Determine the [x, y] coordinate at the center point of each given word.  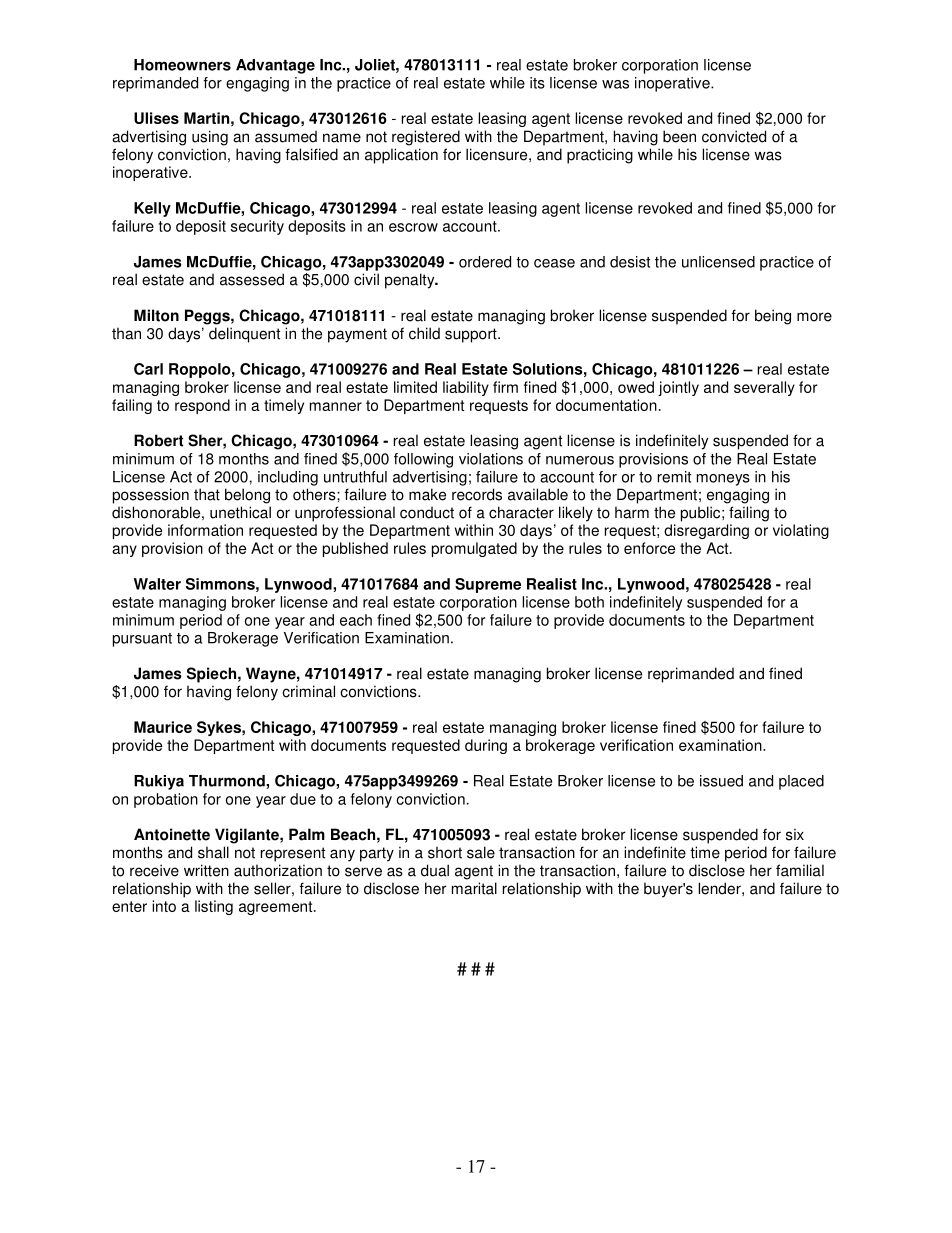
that [207, 494]
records [477, 494]
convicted [734, 136]
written [206, 870]
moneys [723, 480]
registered [426, 138]
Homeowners [182, 65]
